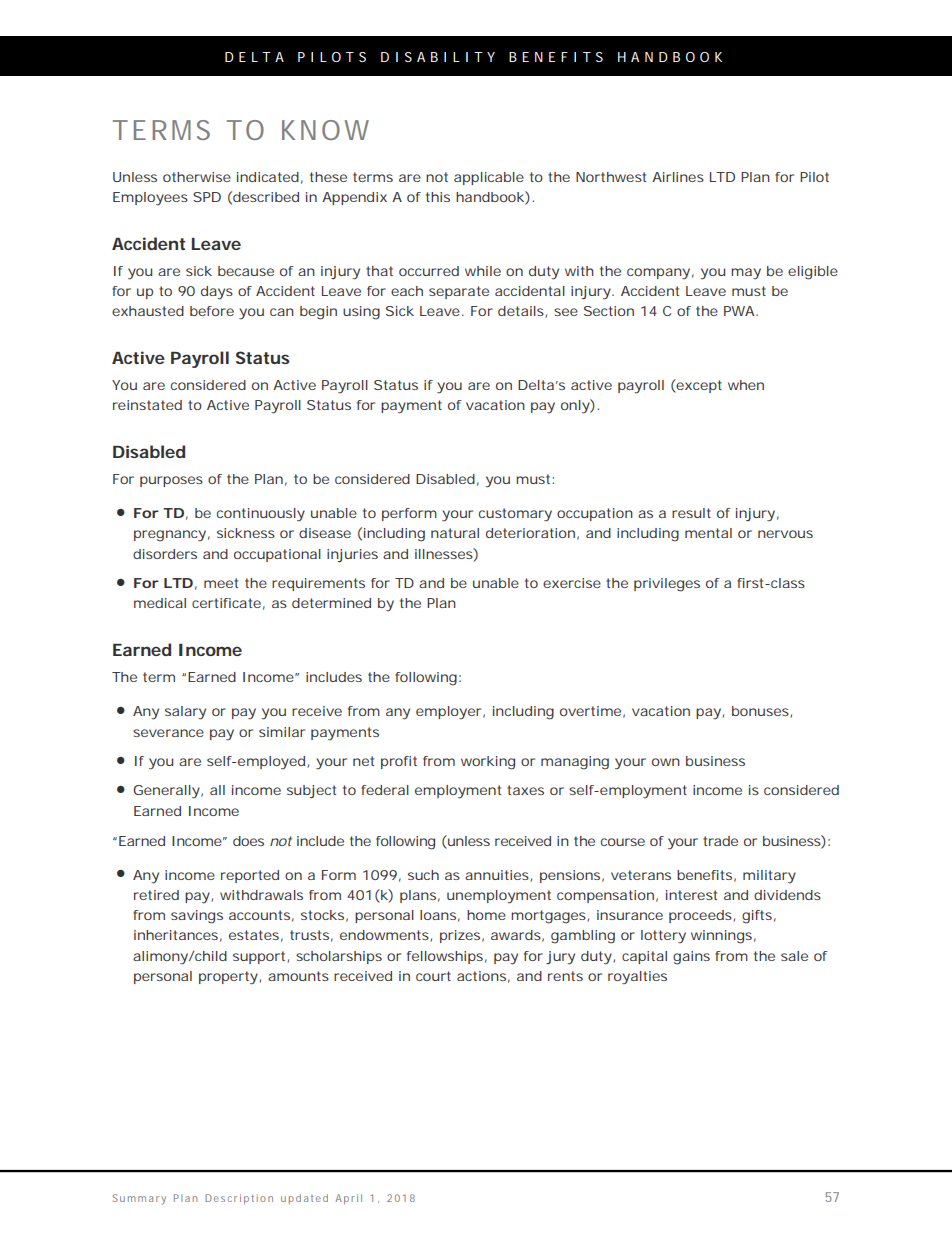 Image resolution: width=952 pixels, height=1233 pixels. I want to click on customary, so click(515, 514).
